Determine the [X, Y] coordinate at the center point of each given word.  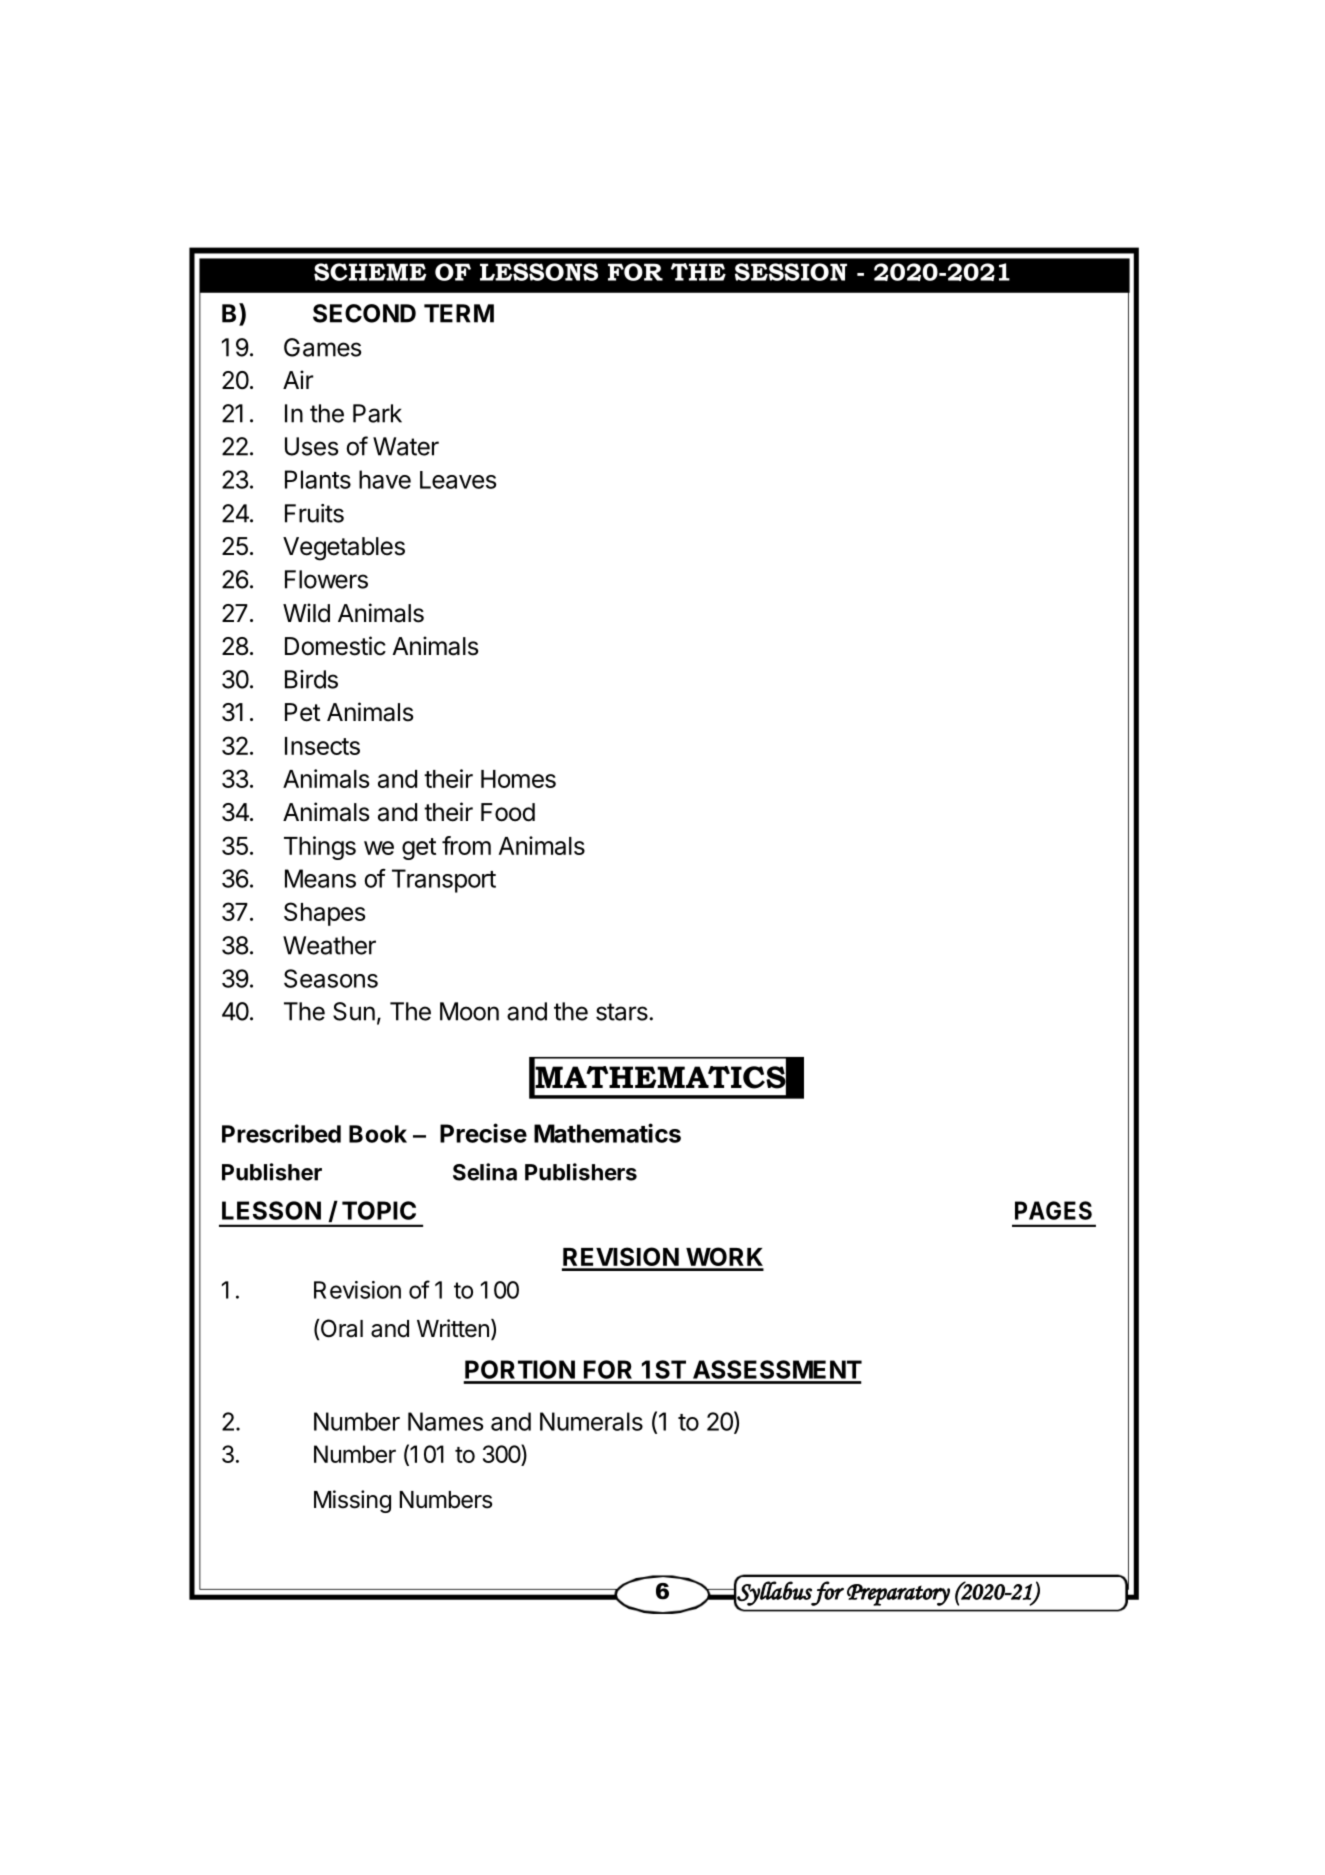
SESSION [791, 272]
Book [378, 1134]
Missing [352, 1501]
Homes [518, 779]
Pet [302, 712]
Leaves [458, 480]
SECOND [364, 313]
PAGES [1053, 1210]
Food [508, 812]
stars [623, 1012]
